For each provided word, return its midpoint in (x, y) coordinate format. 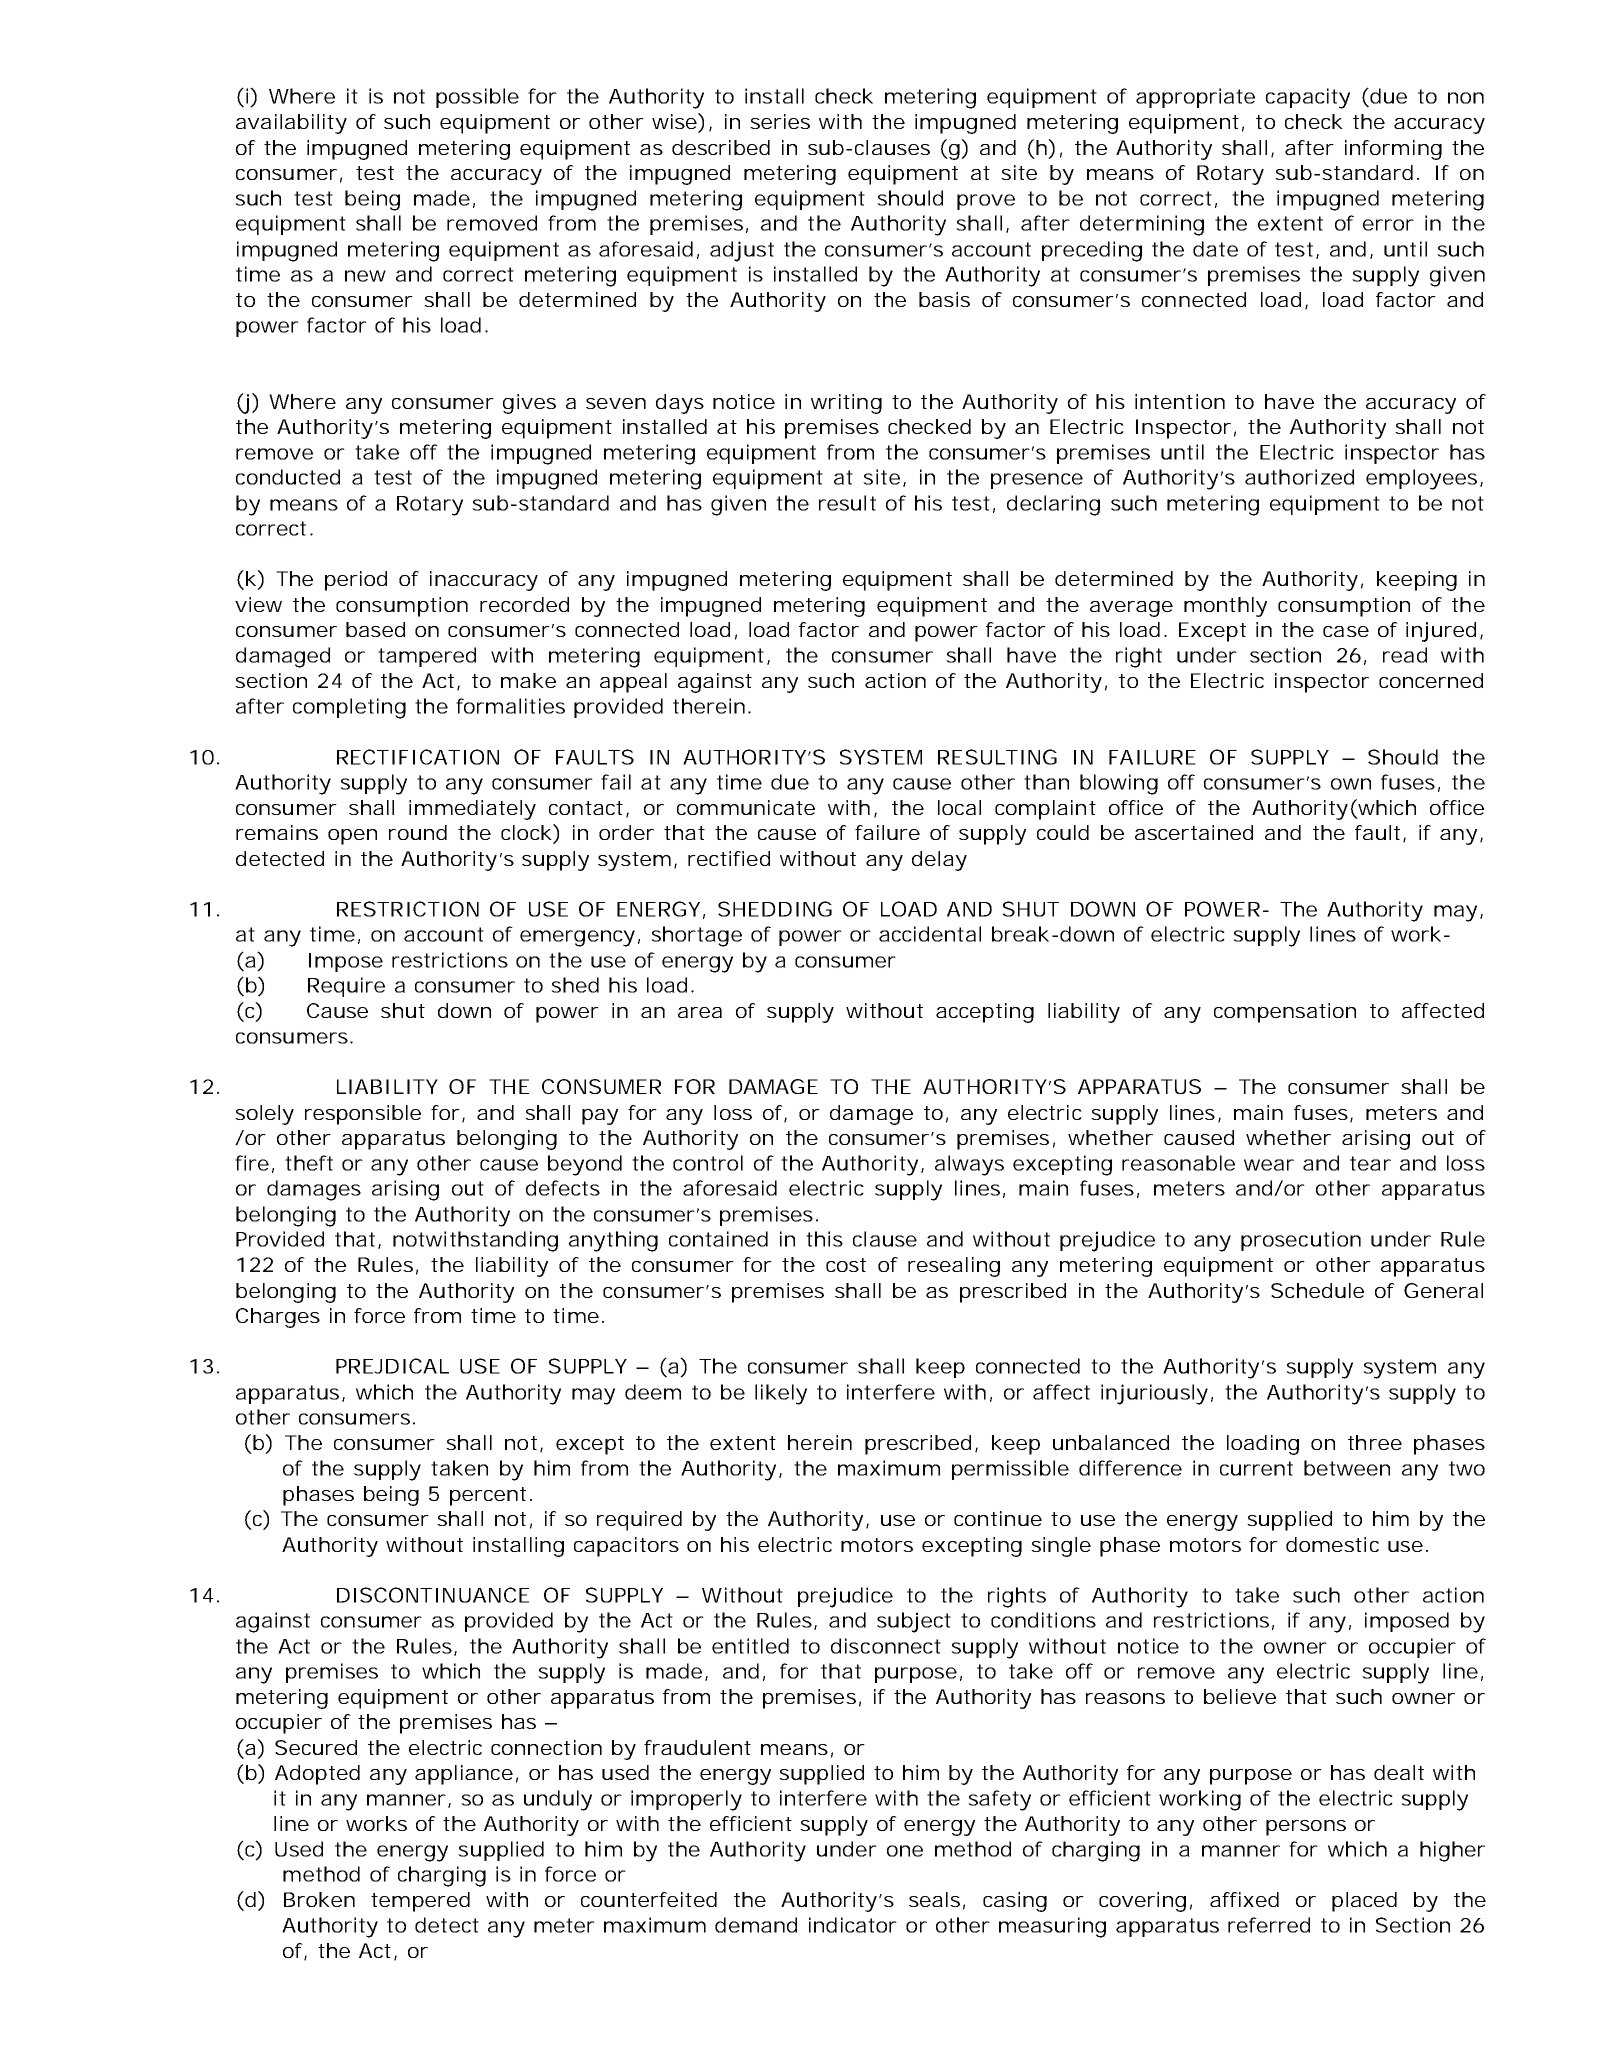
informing (1393, 150)
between (1347, 1468)
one (905, 1851)
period (356, 581)
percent (488, 1496)
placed (1364, 1902)
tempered (420, 1902)
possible (477, 98)
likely (781, 1394)
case (1346, 631)
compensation (1285, 1013)
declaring (1053, 505)
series (780, 121)
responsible (363, 1115)
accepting (985, 1013)
